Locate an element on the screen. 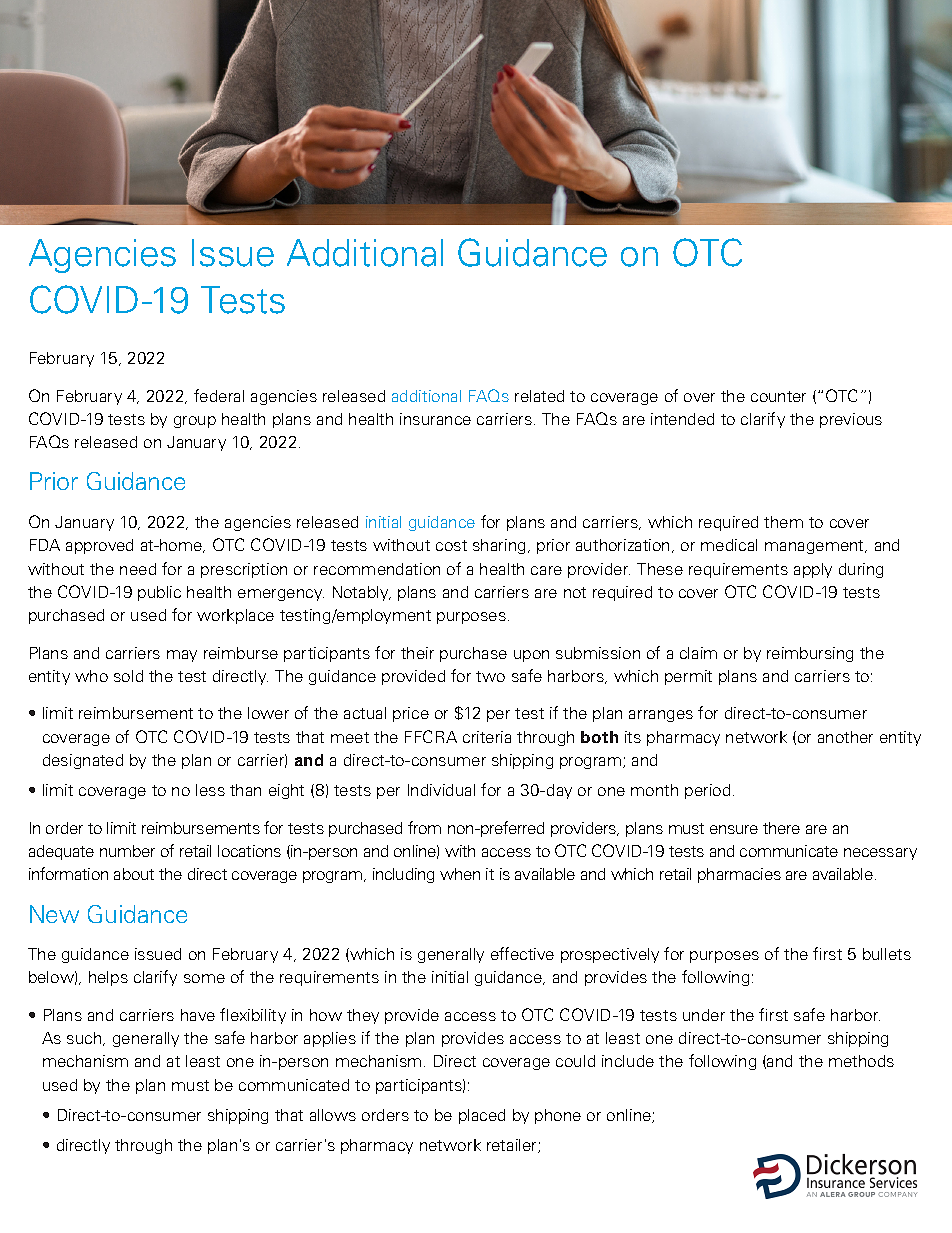  insurance is located at coordinates (435, 419).
